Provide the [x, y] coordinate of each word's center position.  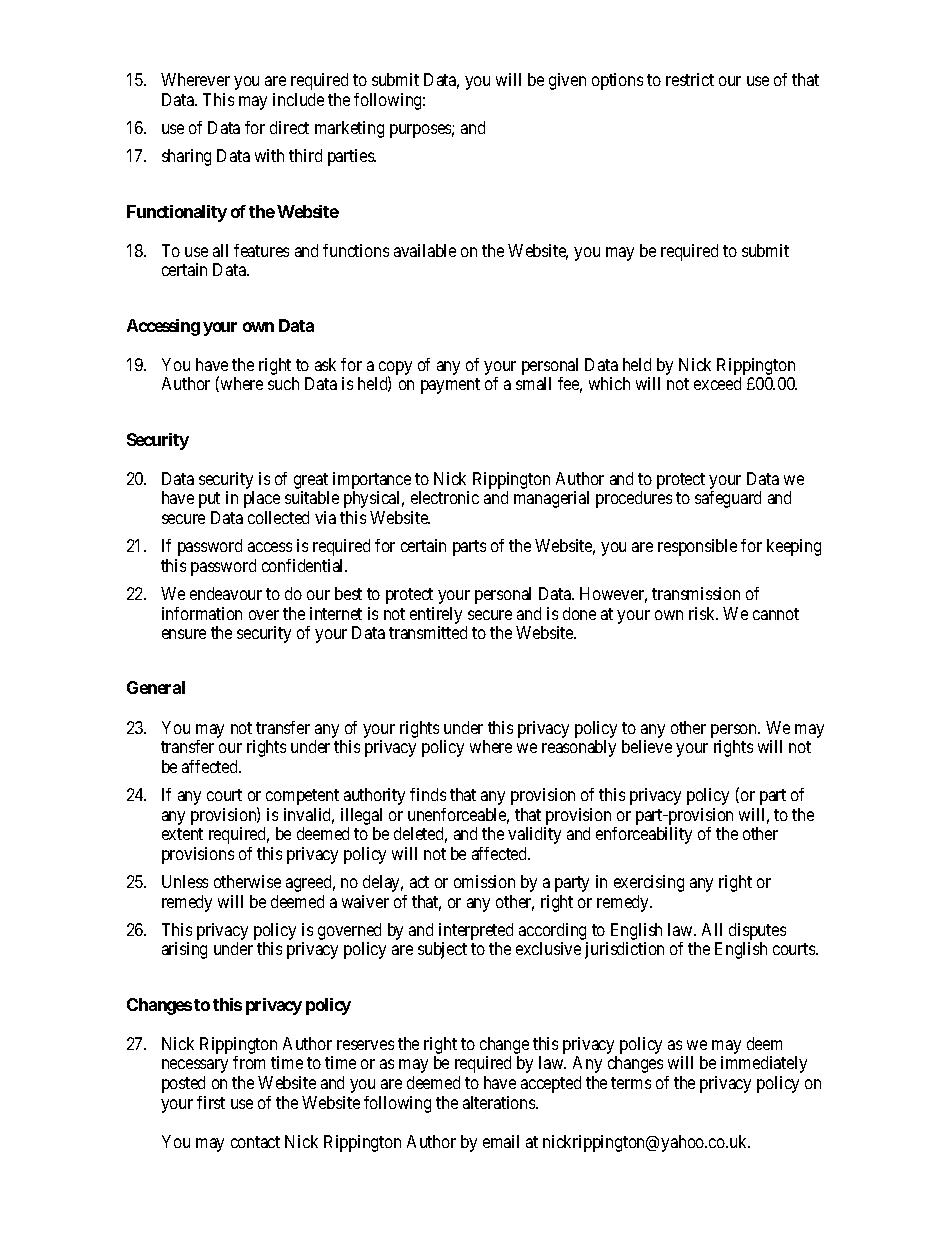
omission [484, 881]
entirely [436, 615]
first [211, 1102]
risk [703, 613]
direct [289, 127]
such [283, 383]
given [567, 81]
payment [450, 386]
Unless [185, 881]
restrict [690, 79]
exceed [717, 383]
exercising [649, 883]
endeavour [226, 593]
